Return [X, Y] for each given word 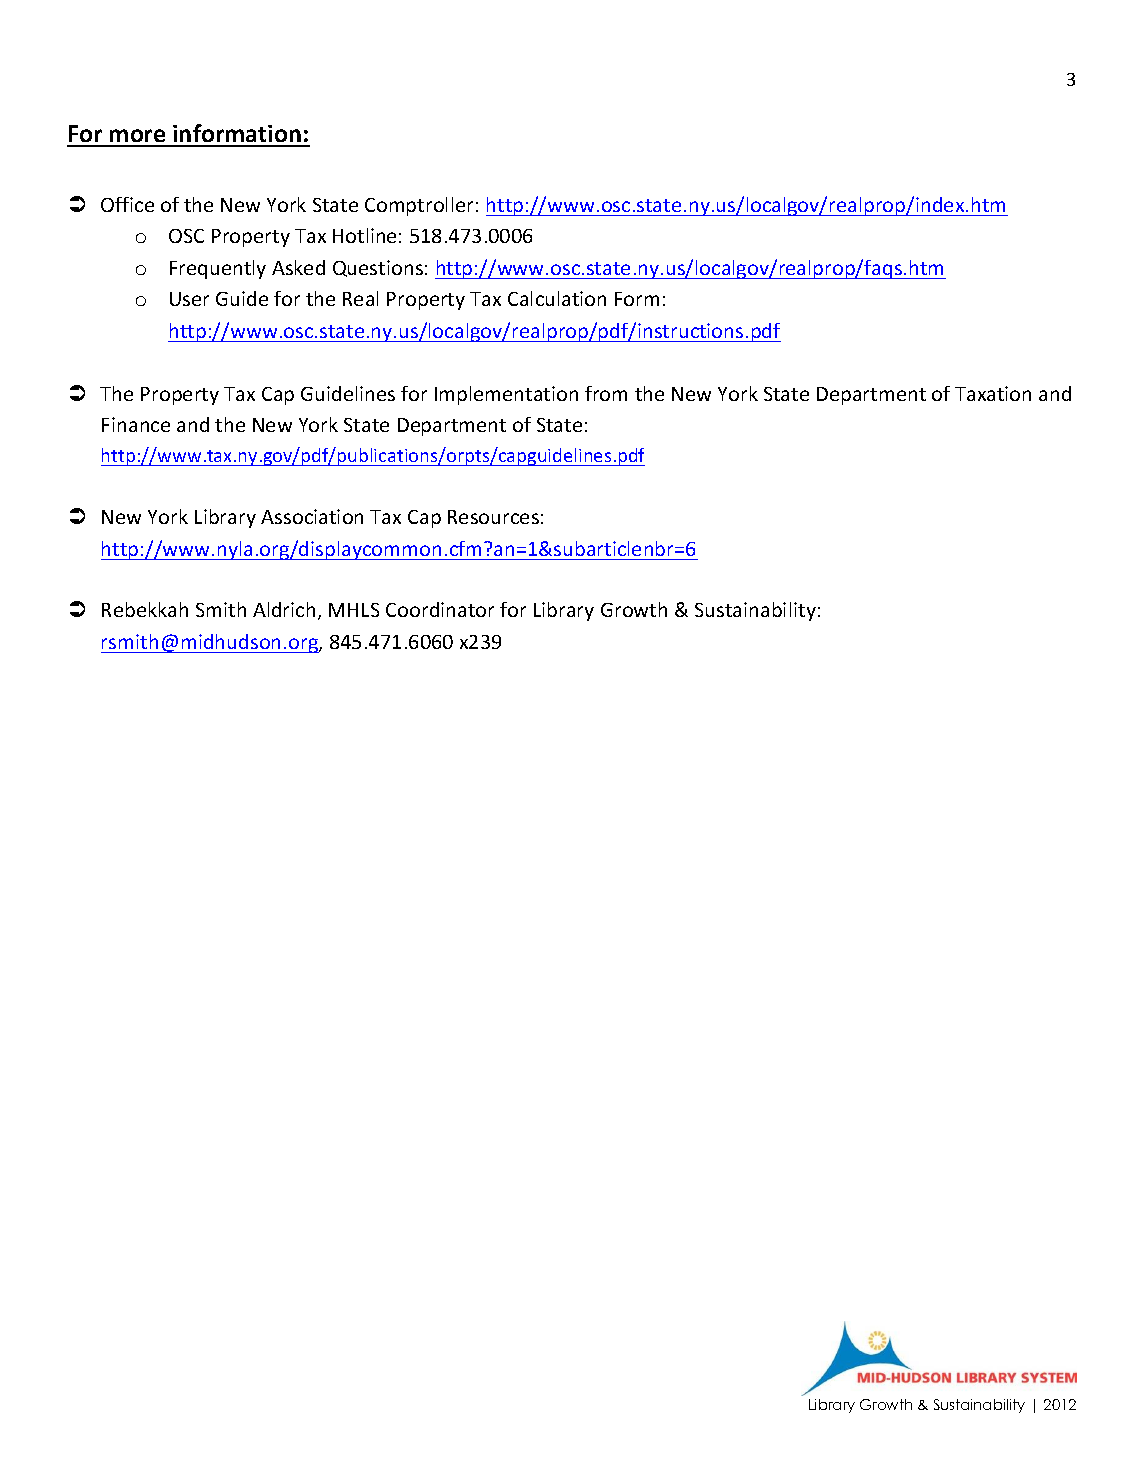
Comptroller [419, 206]
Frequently [218, 269]
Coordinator [440, 609]
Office [127, 204]
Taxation [993, 393]
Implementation [506, 395]
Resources [493, 517]
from [606, 393]
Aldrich [284, 609]
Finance [136, 424]
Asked [298, 267]
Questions [378, 268]
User [189, 299]
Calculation [557, 298]
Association [312, 516]
